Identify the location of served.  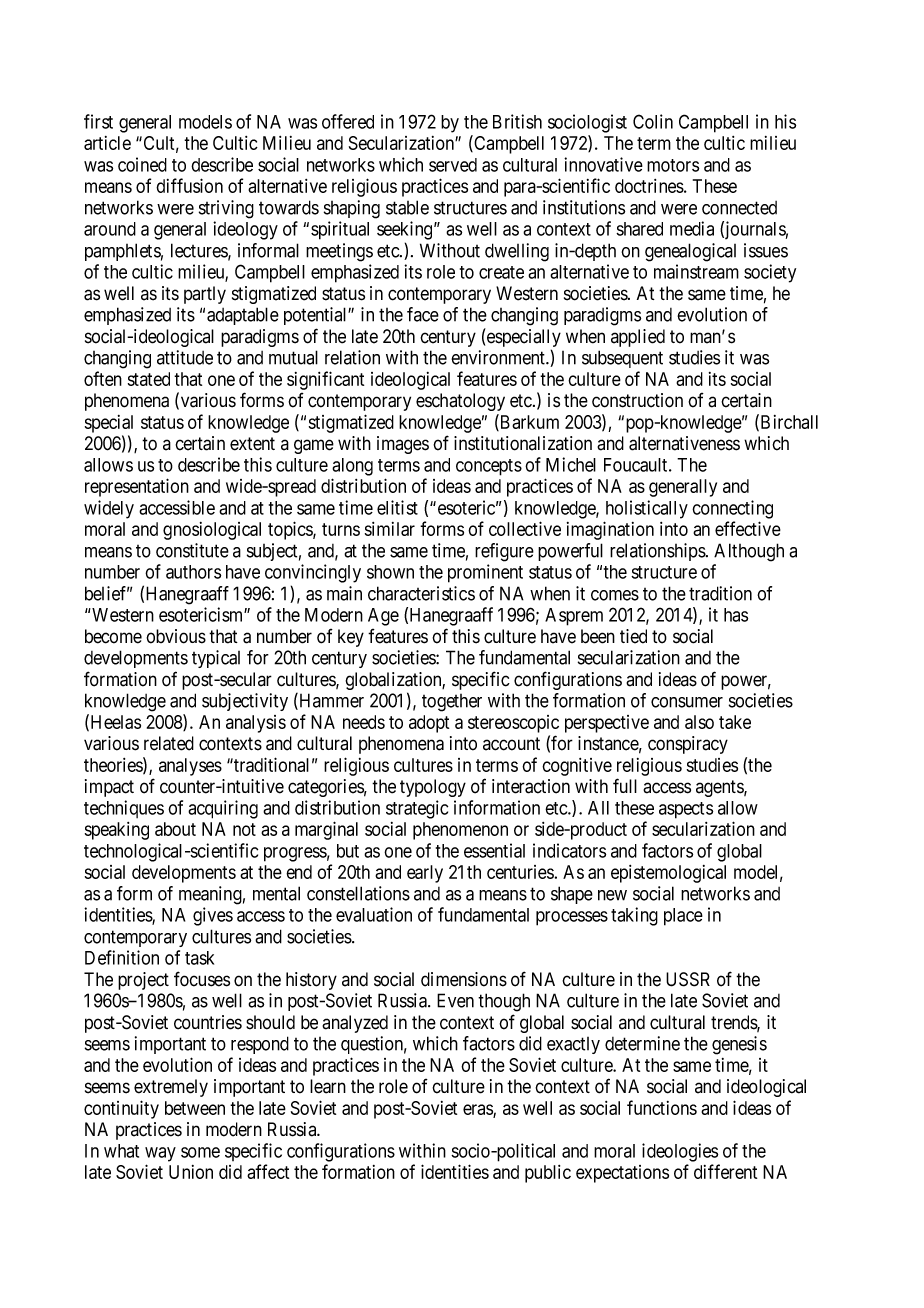
(453, 165).
